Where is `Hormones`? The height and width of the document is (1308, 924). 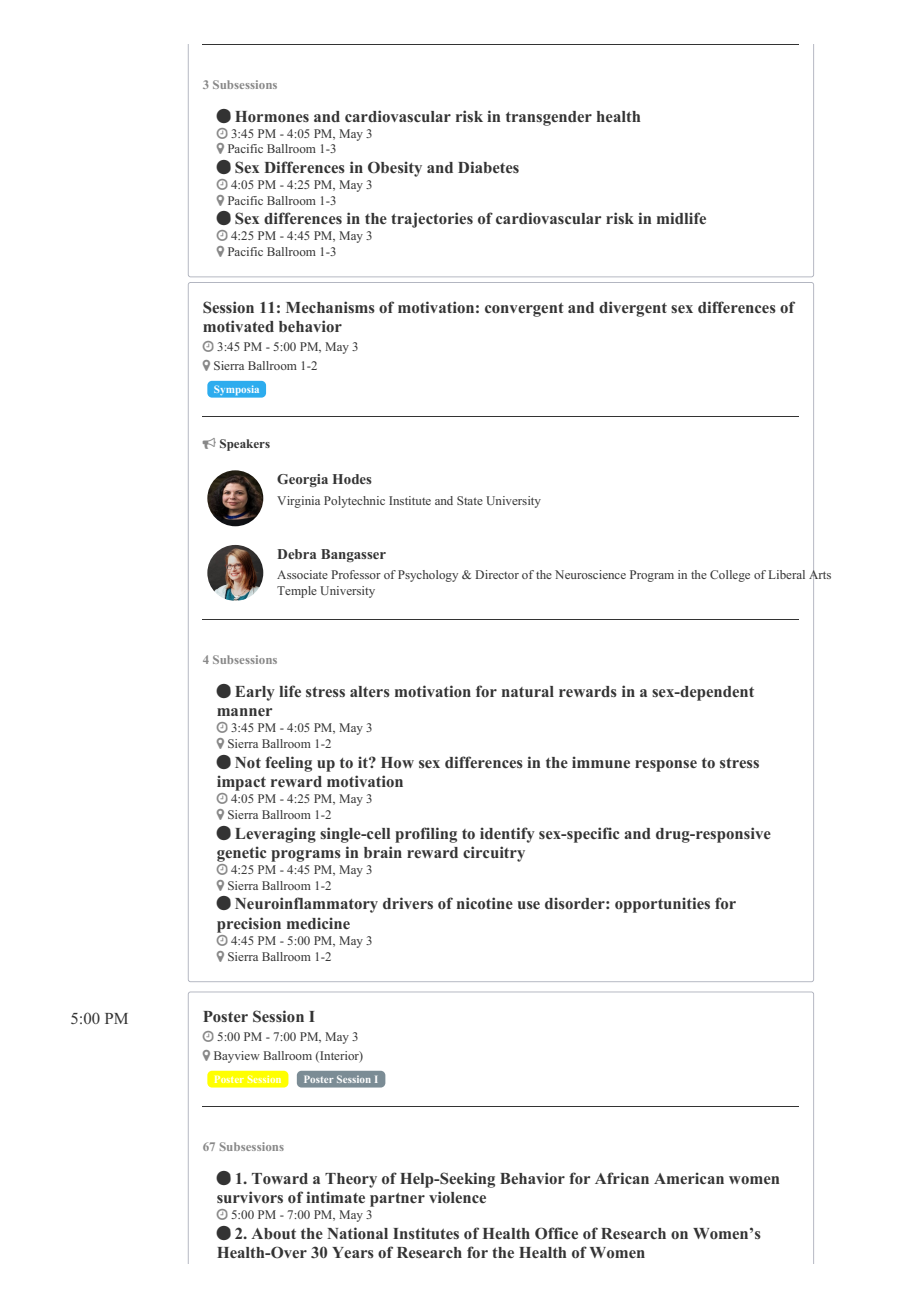
Hormones is located at coordinates (272, 116).
